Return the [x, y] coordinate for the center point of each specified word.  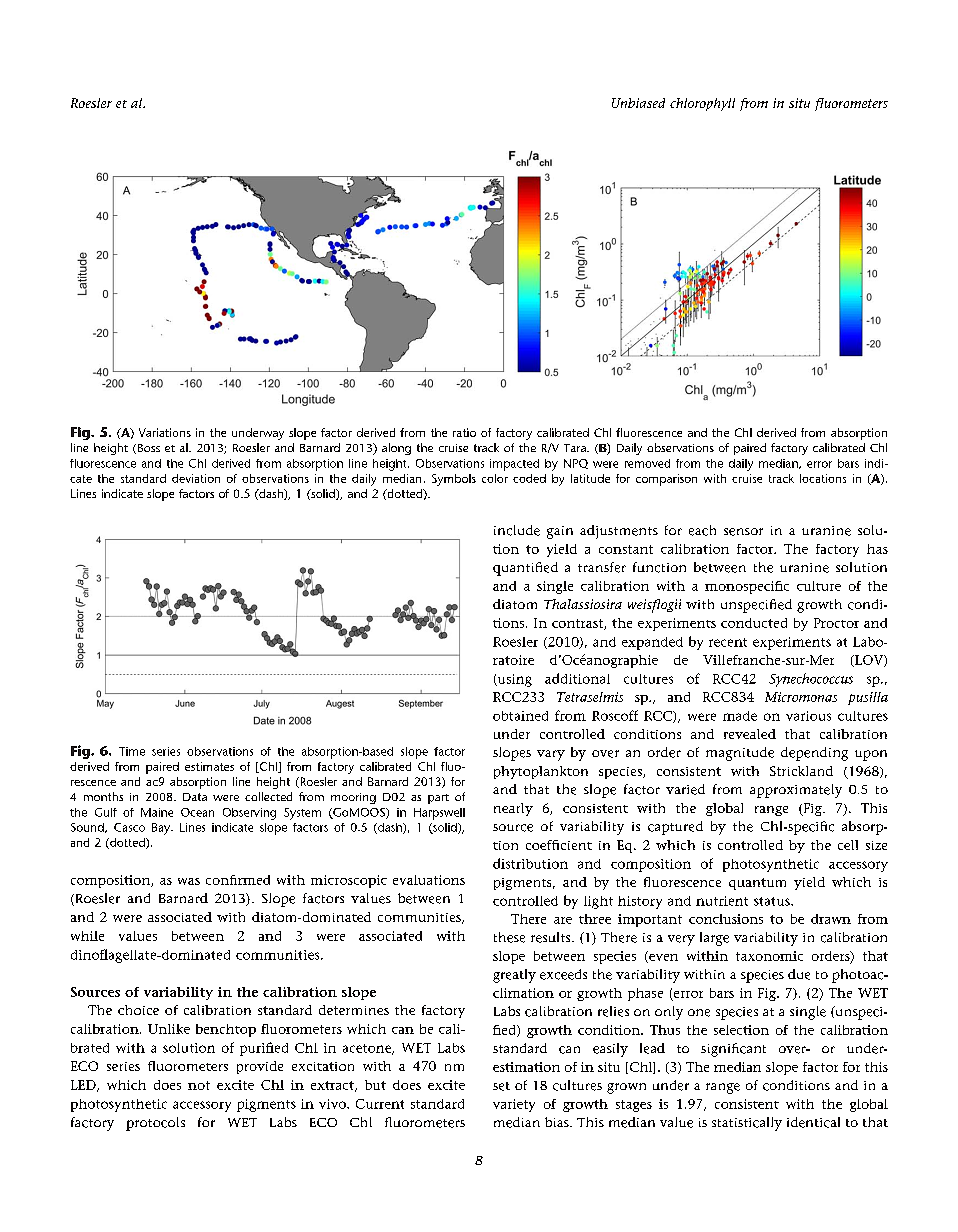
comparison [666, 480]
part [438, 799]
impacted [514, 465]
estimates [209, 766]
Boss [147, 449]
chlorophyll [702, 104]
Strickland [801, 771]
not [199, 1085]
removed [647, 463]
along [396, 449]
